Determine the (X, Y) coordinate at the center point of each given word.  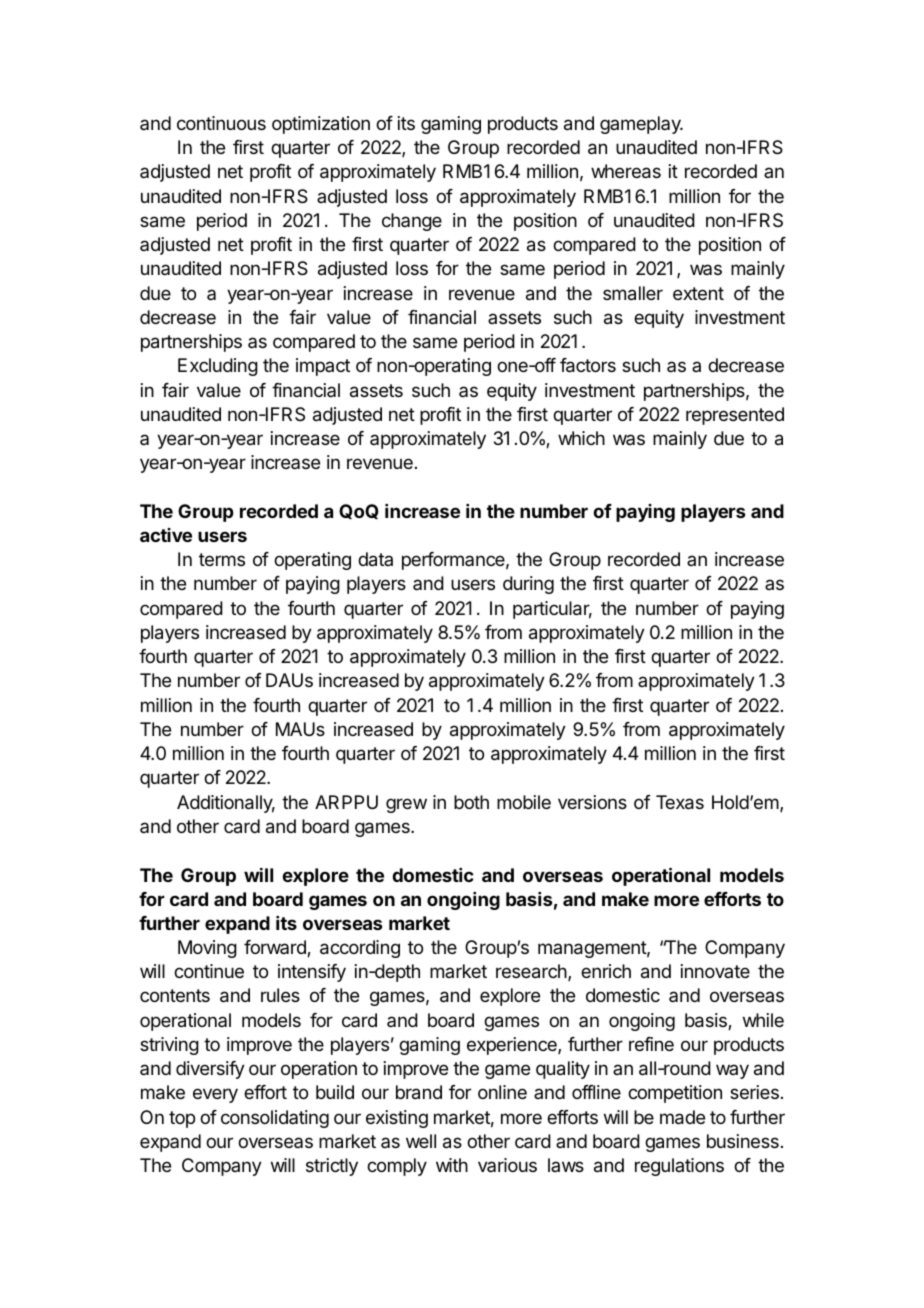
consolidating (275, 1119)
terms (222, 559)
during (528, 585)
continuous (221, 123)
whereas (626, 171)
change (412, 222)
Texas (680, 802)
